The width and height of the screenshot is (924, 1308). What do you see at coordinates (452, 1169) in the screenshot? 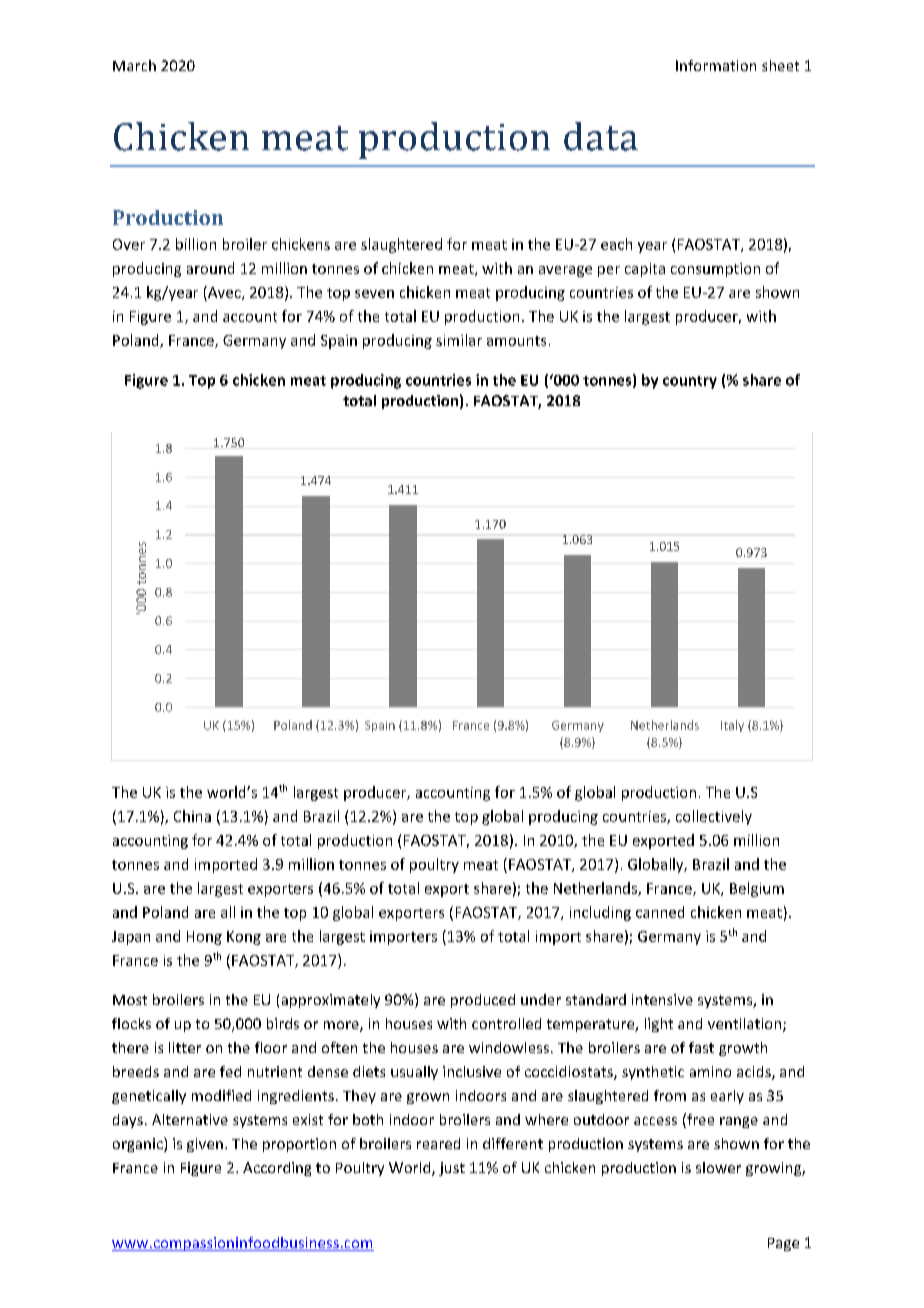
I see `just` at bounding box center [452, 1169].
